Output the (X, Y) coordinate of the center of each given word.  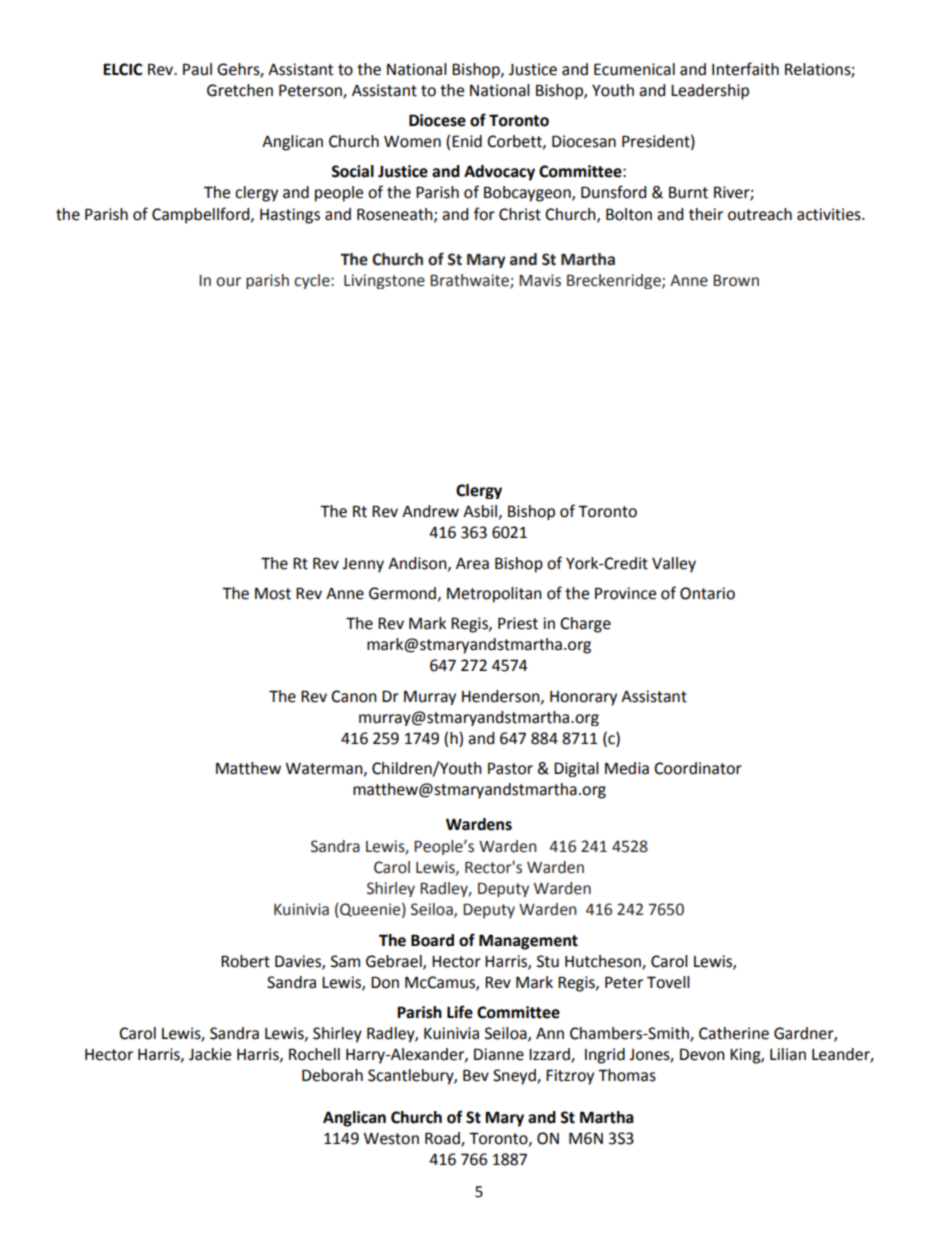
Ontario (707, 593)
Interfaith (745, 69)
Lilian (788, 1054)
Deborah (332, 1075)
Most (273, 593)
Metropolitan (494, 595)
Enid (467, 141)
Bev (476, 1075)
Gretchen (240, 90)
